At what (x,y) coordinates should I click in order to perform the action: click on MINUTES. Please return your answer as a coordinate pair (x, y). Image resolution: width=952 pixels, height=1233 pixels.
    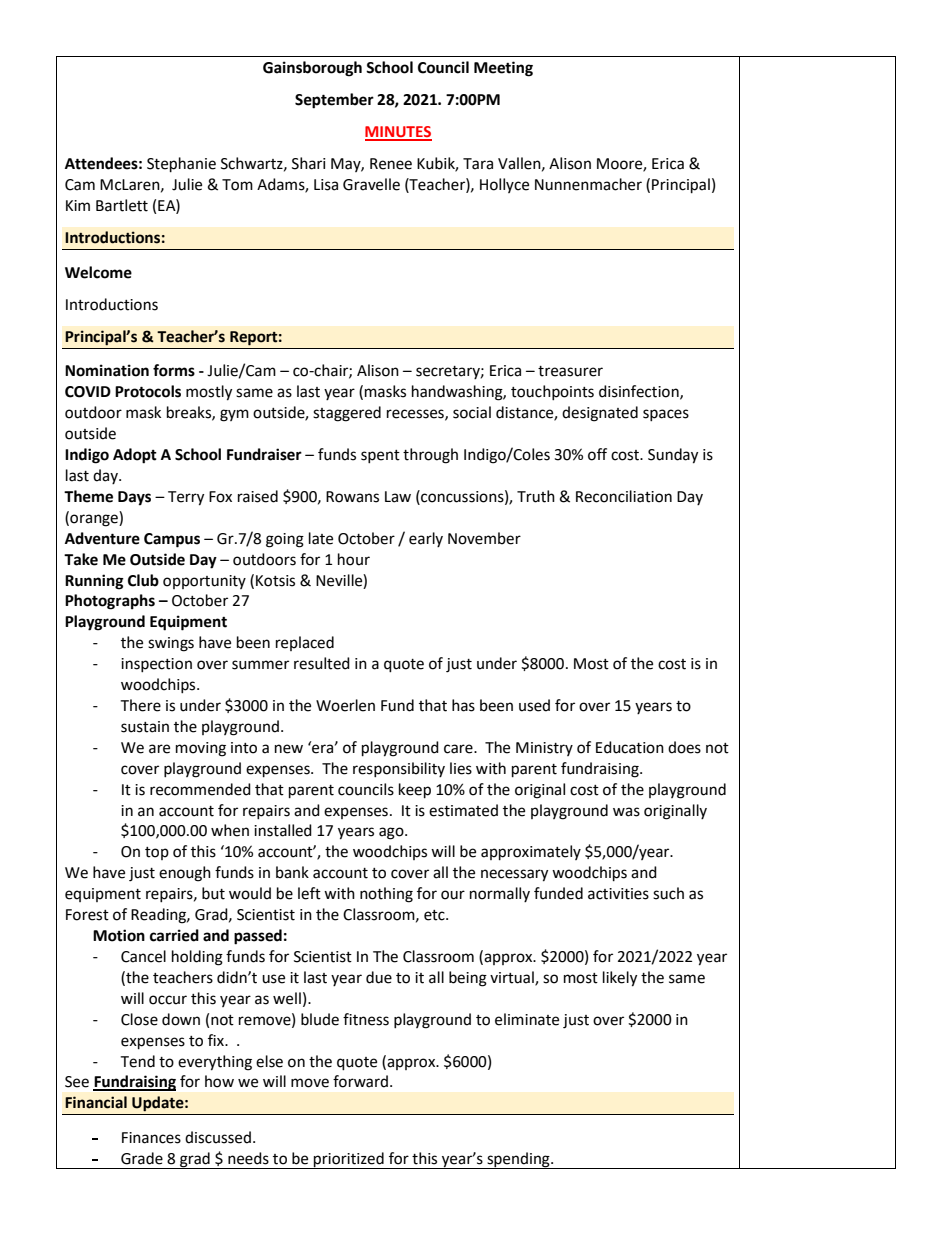
    Looking at the image, I should click on (398, 133).
